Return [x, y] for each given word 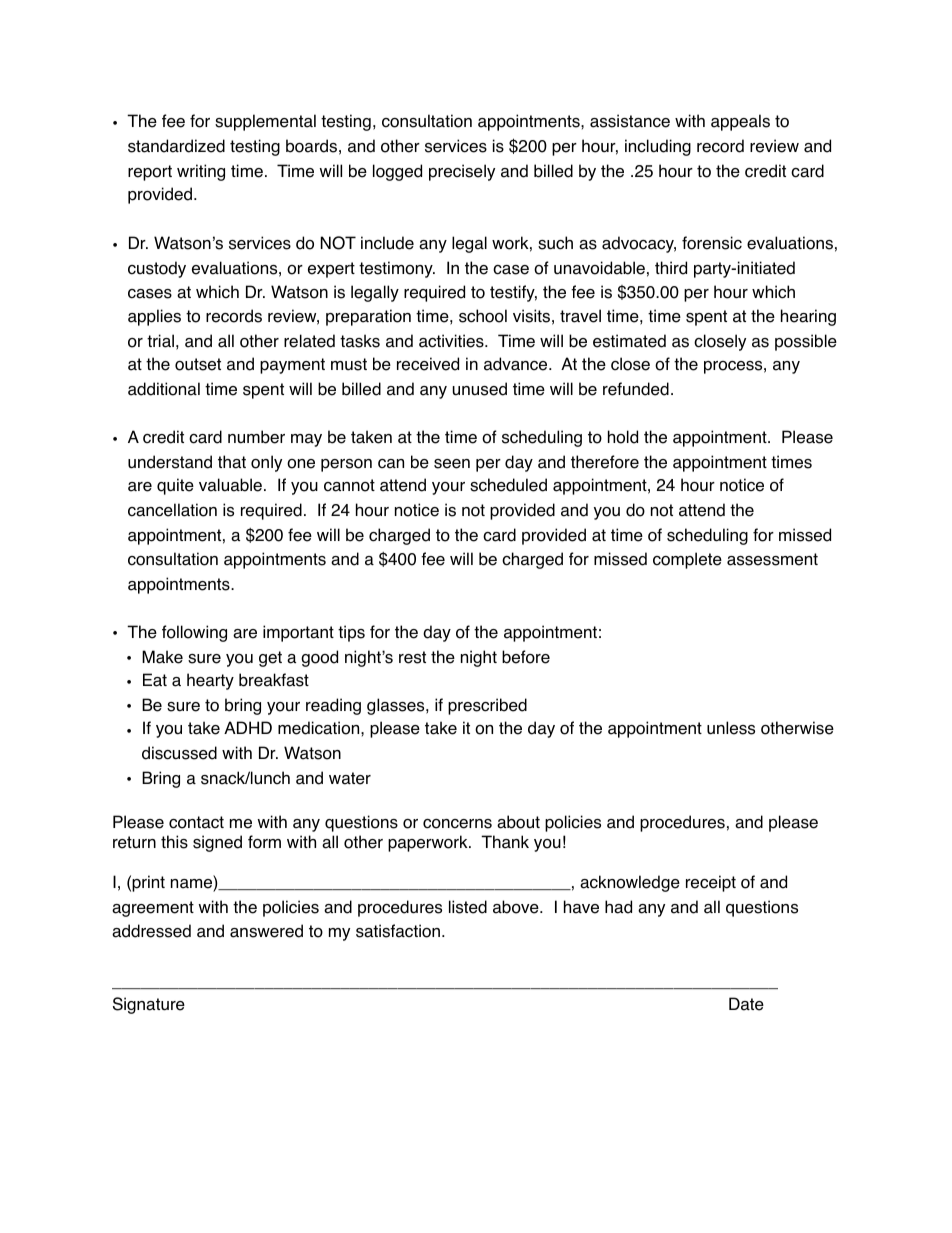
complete [687, 560]
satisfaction [398, 931]
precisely [462, 172]
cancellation [172, 510]
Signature [149, 1005]
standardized [176, 146]
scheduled [508, 485]
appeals [740, 122]
